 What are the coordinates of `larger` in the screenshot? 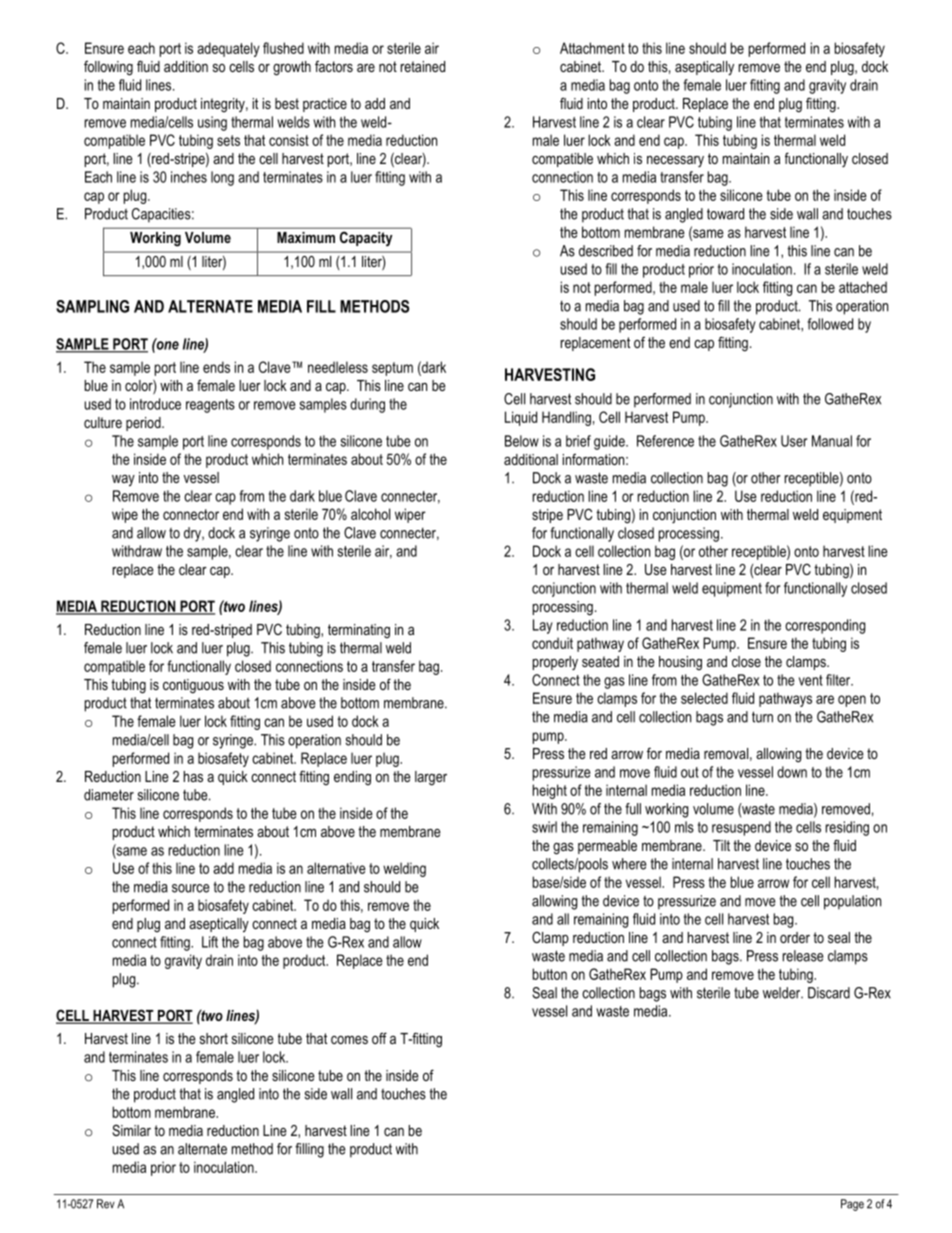 It's located at (431, 778).
